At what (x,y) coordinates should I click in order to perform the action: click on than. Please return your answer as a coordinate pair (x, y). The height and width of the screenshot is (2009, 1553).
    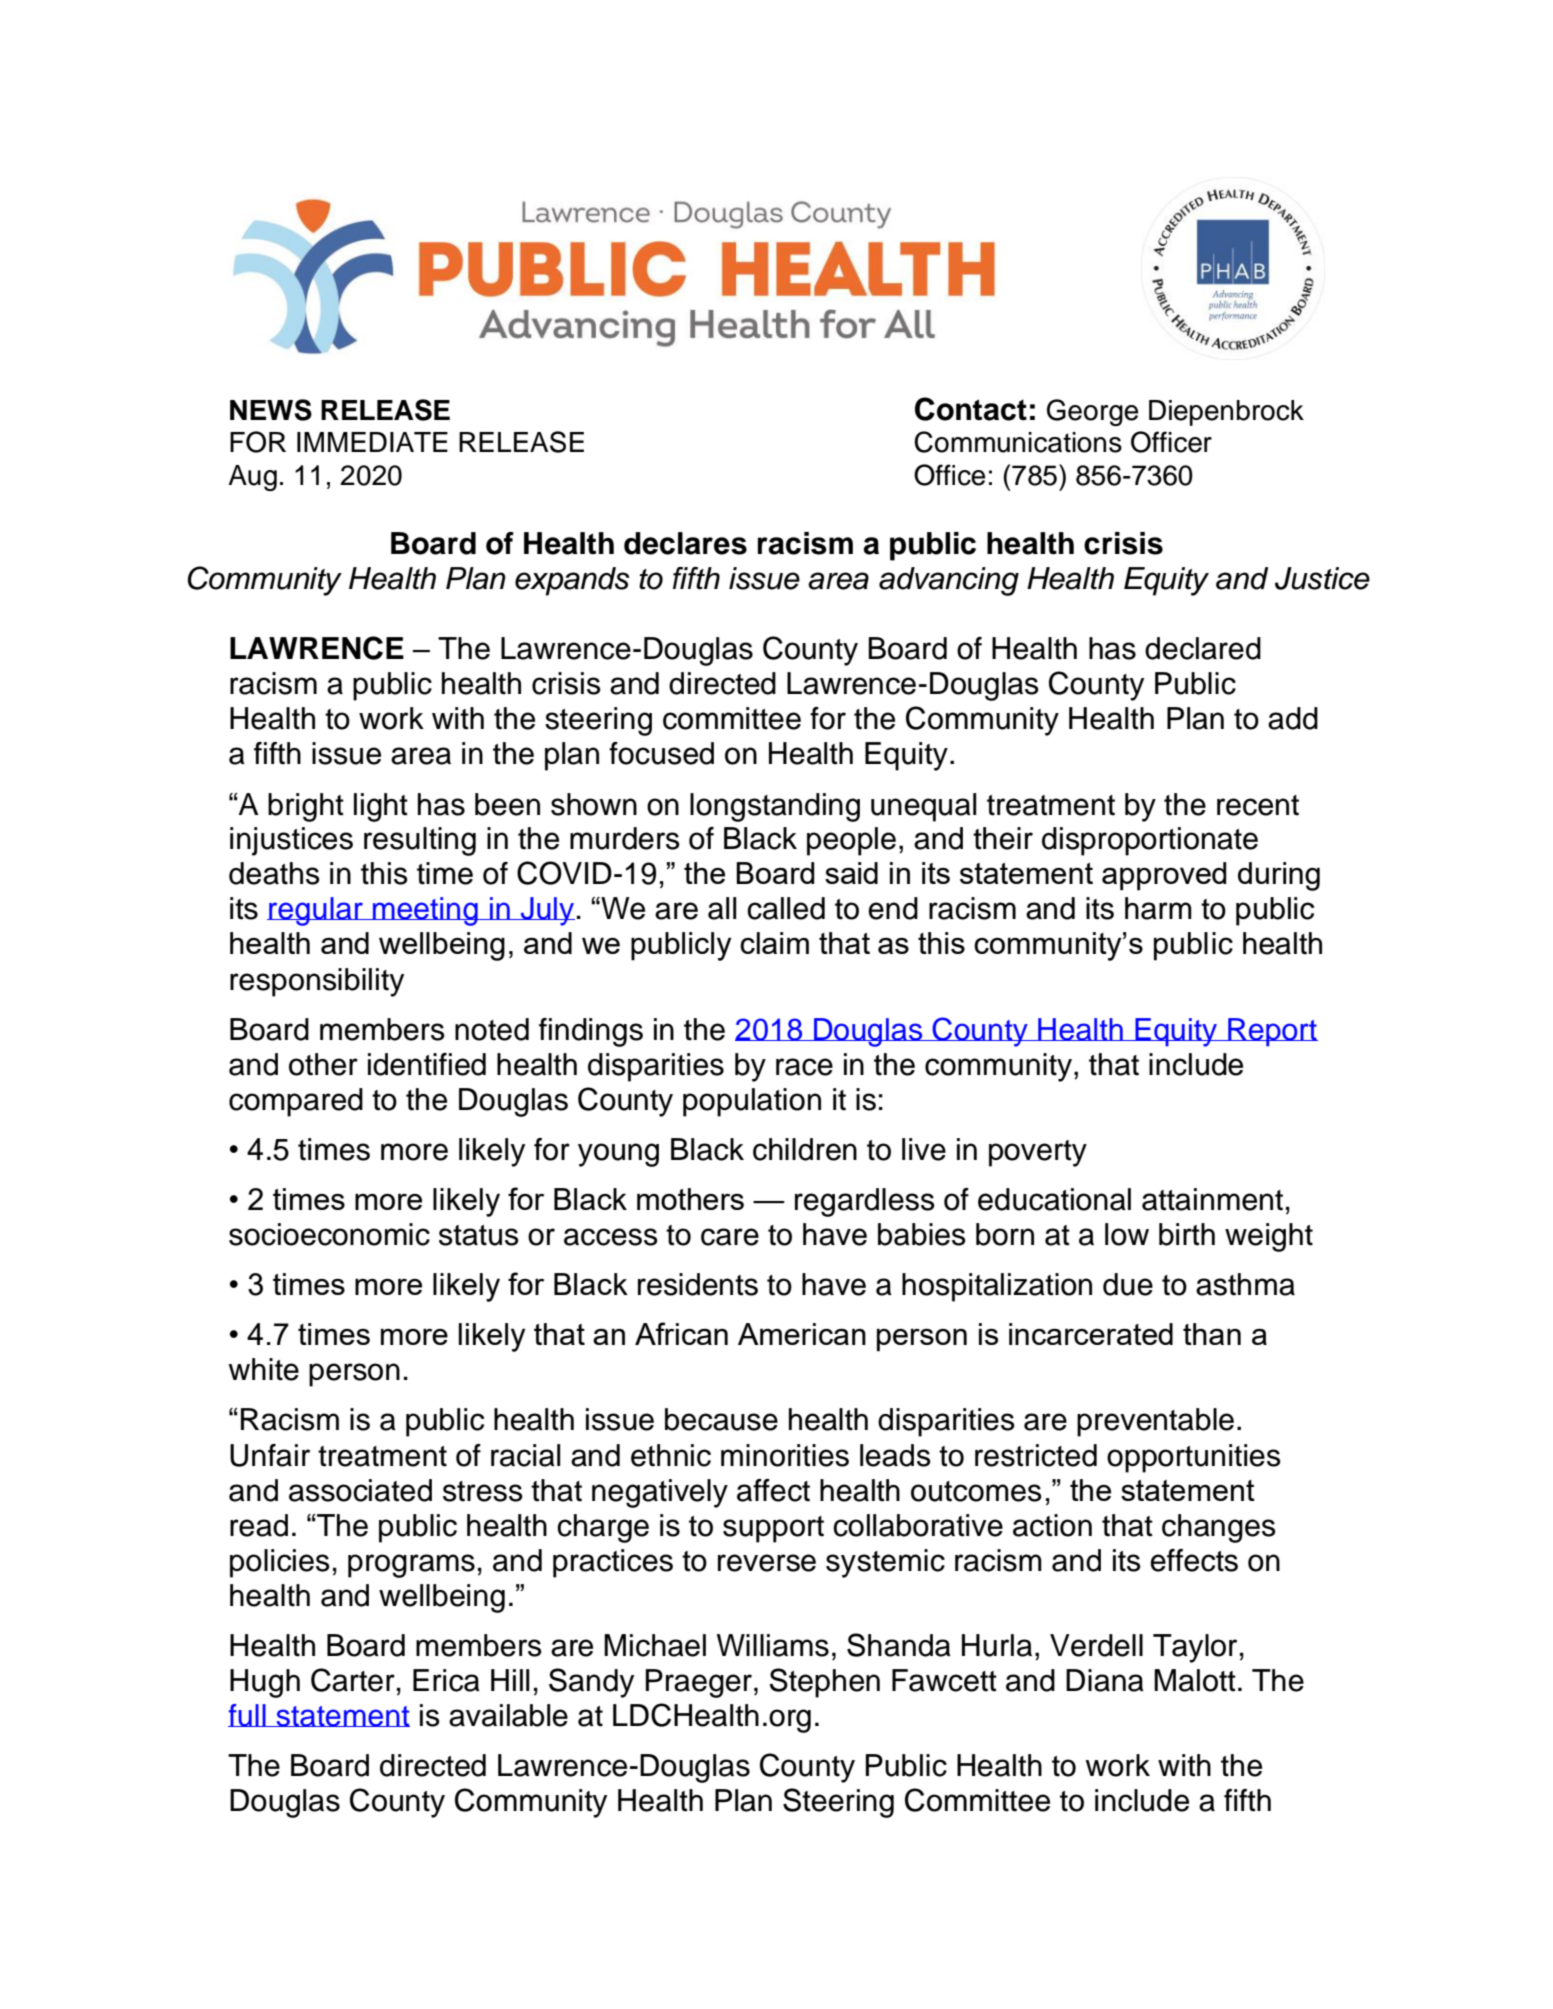
    Looking at the image, I should click on (1212, 1334).
